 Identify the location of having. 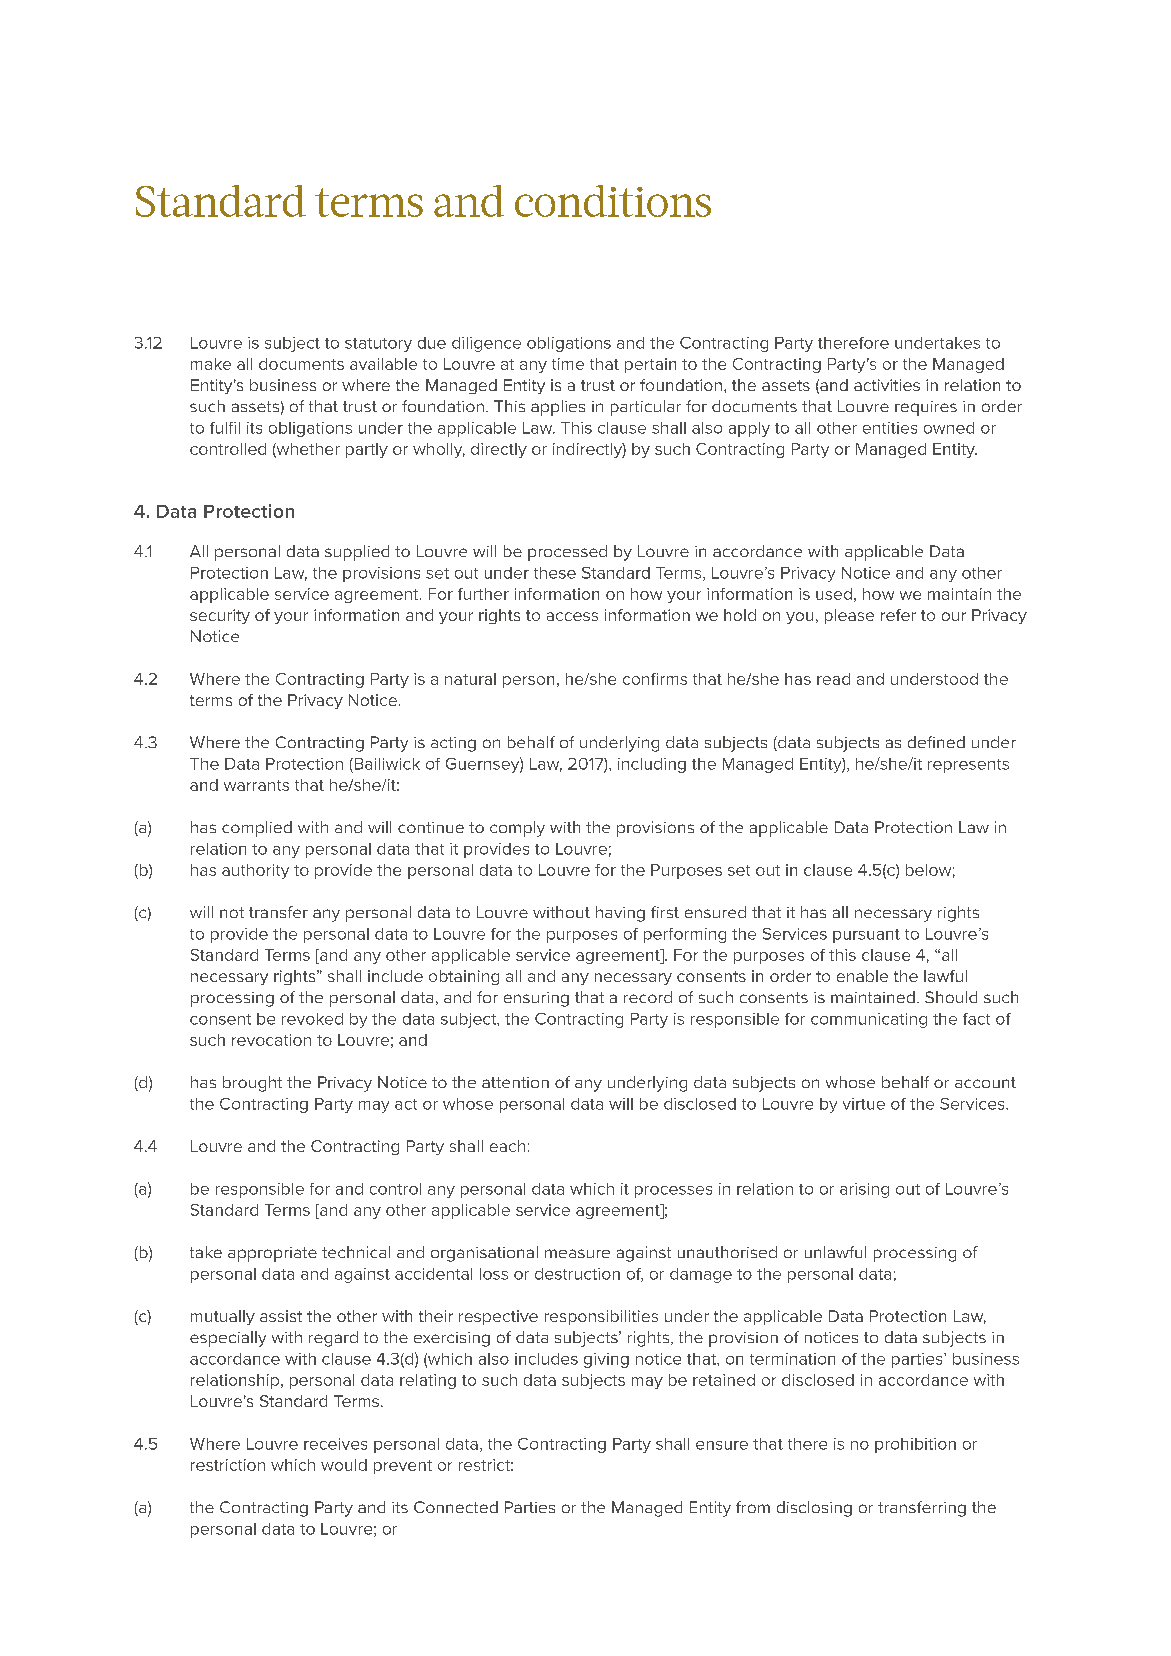
(620, 914).
